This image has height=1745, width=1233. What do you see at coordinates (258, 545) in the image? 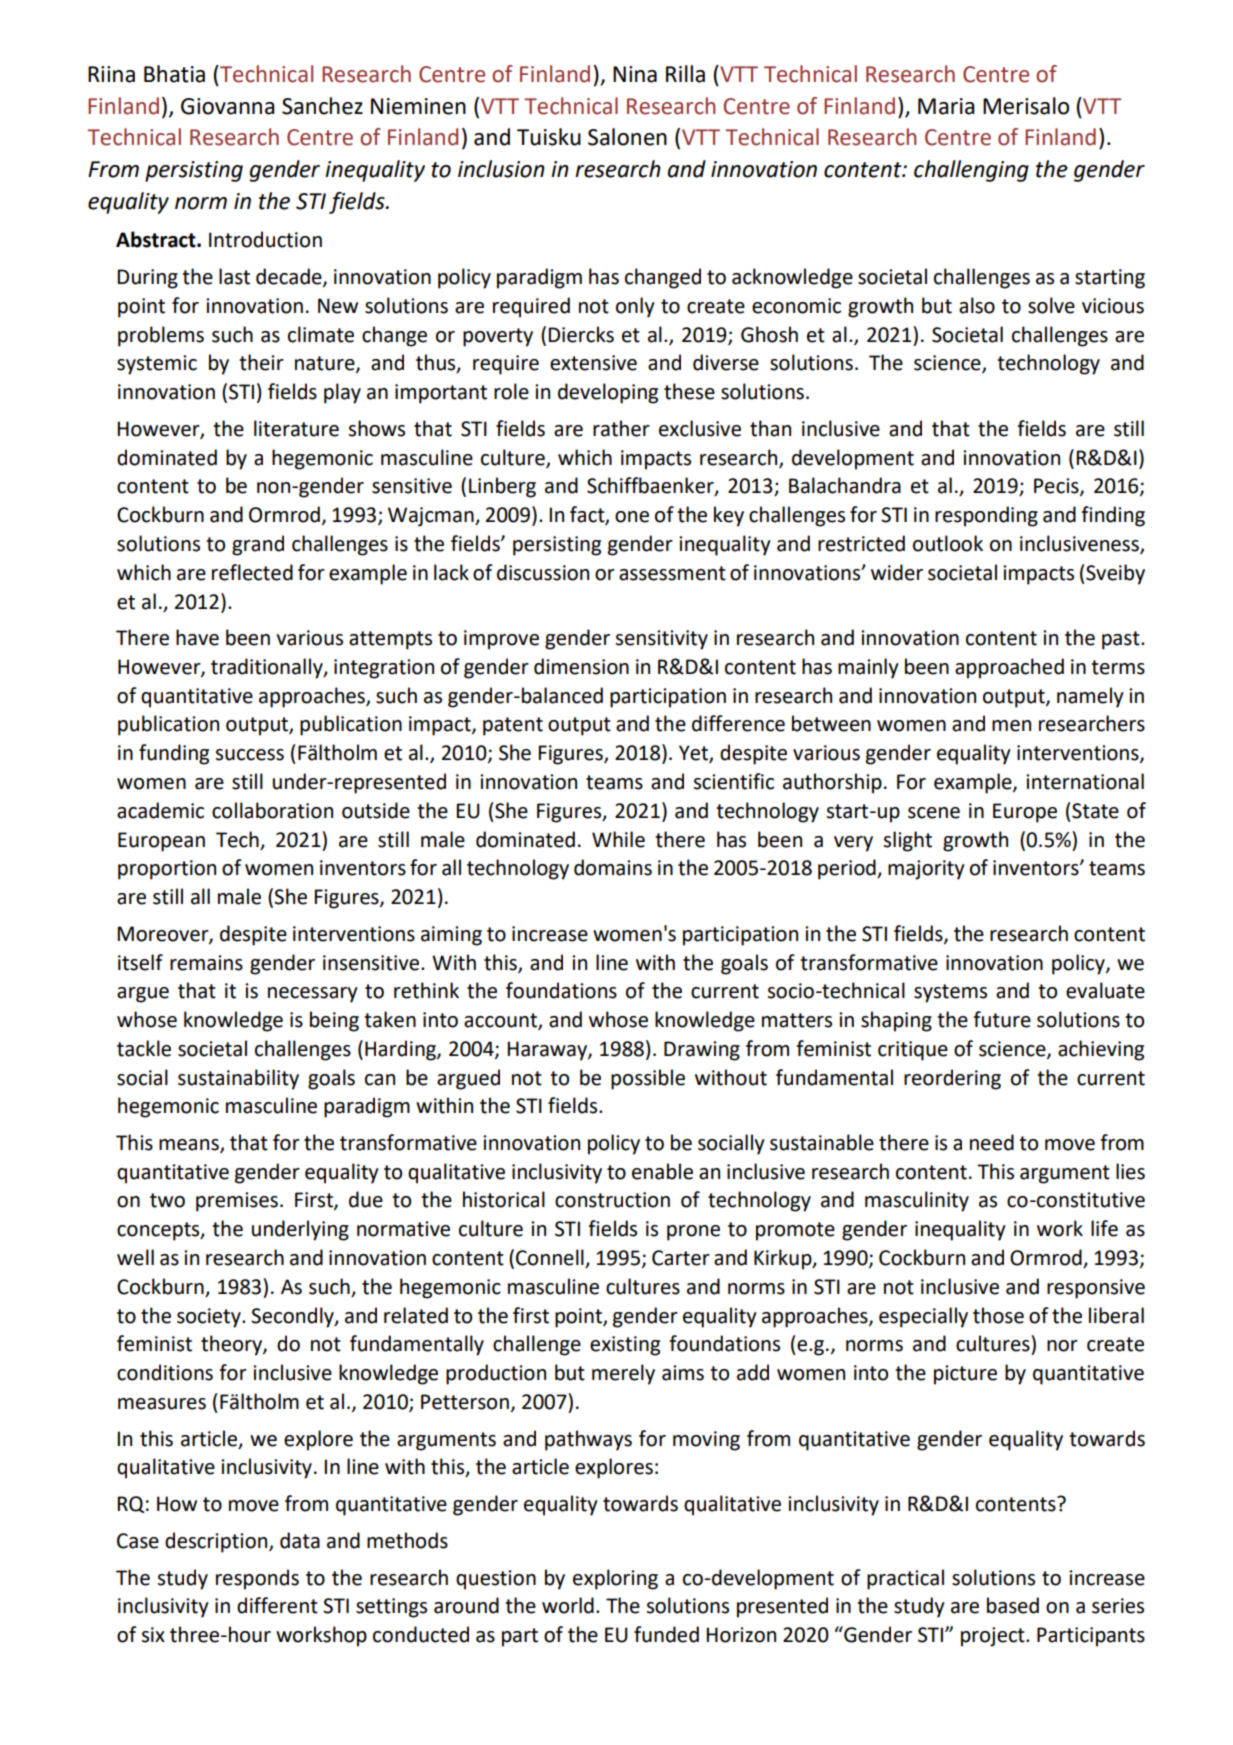
I see `grand` at bounding box center [258, 545].
